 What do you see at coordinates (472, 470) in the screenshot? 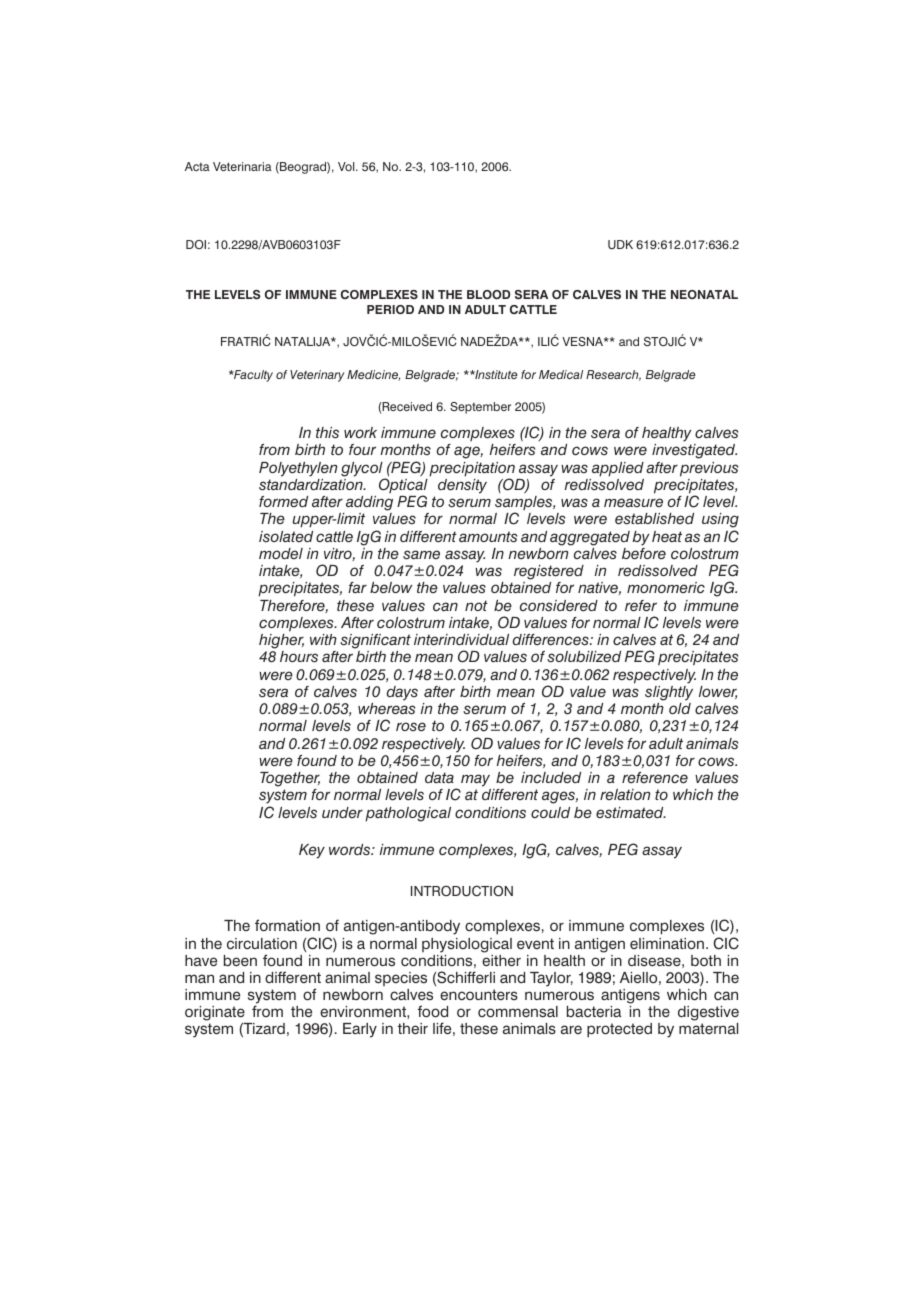
I see `precipitation` at bounding box center [472, 470].
